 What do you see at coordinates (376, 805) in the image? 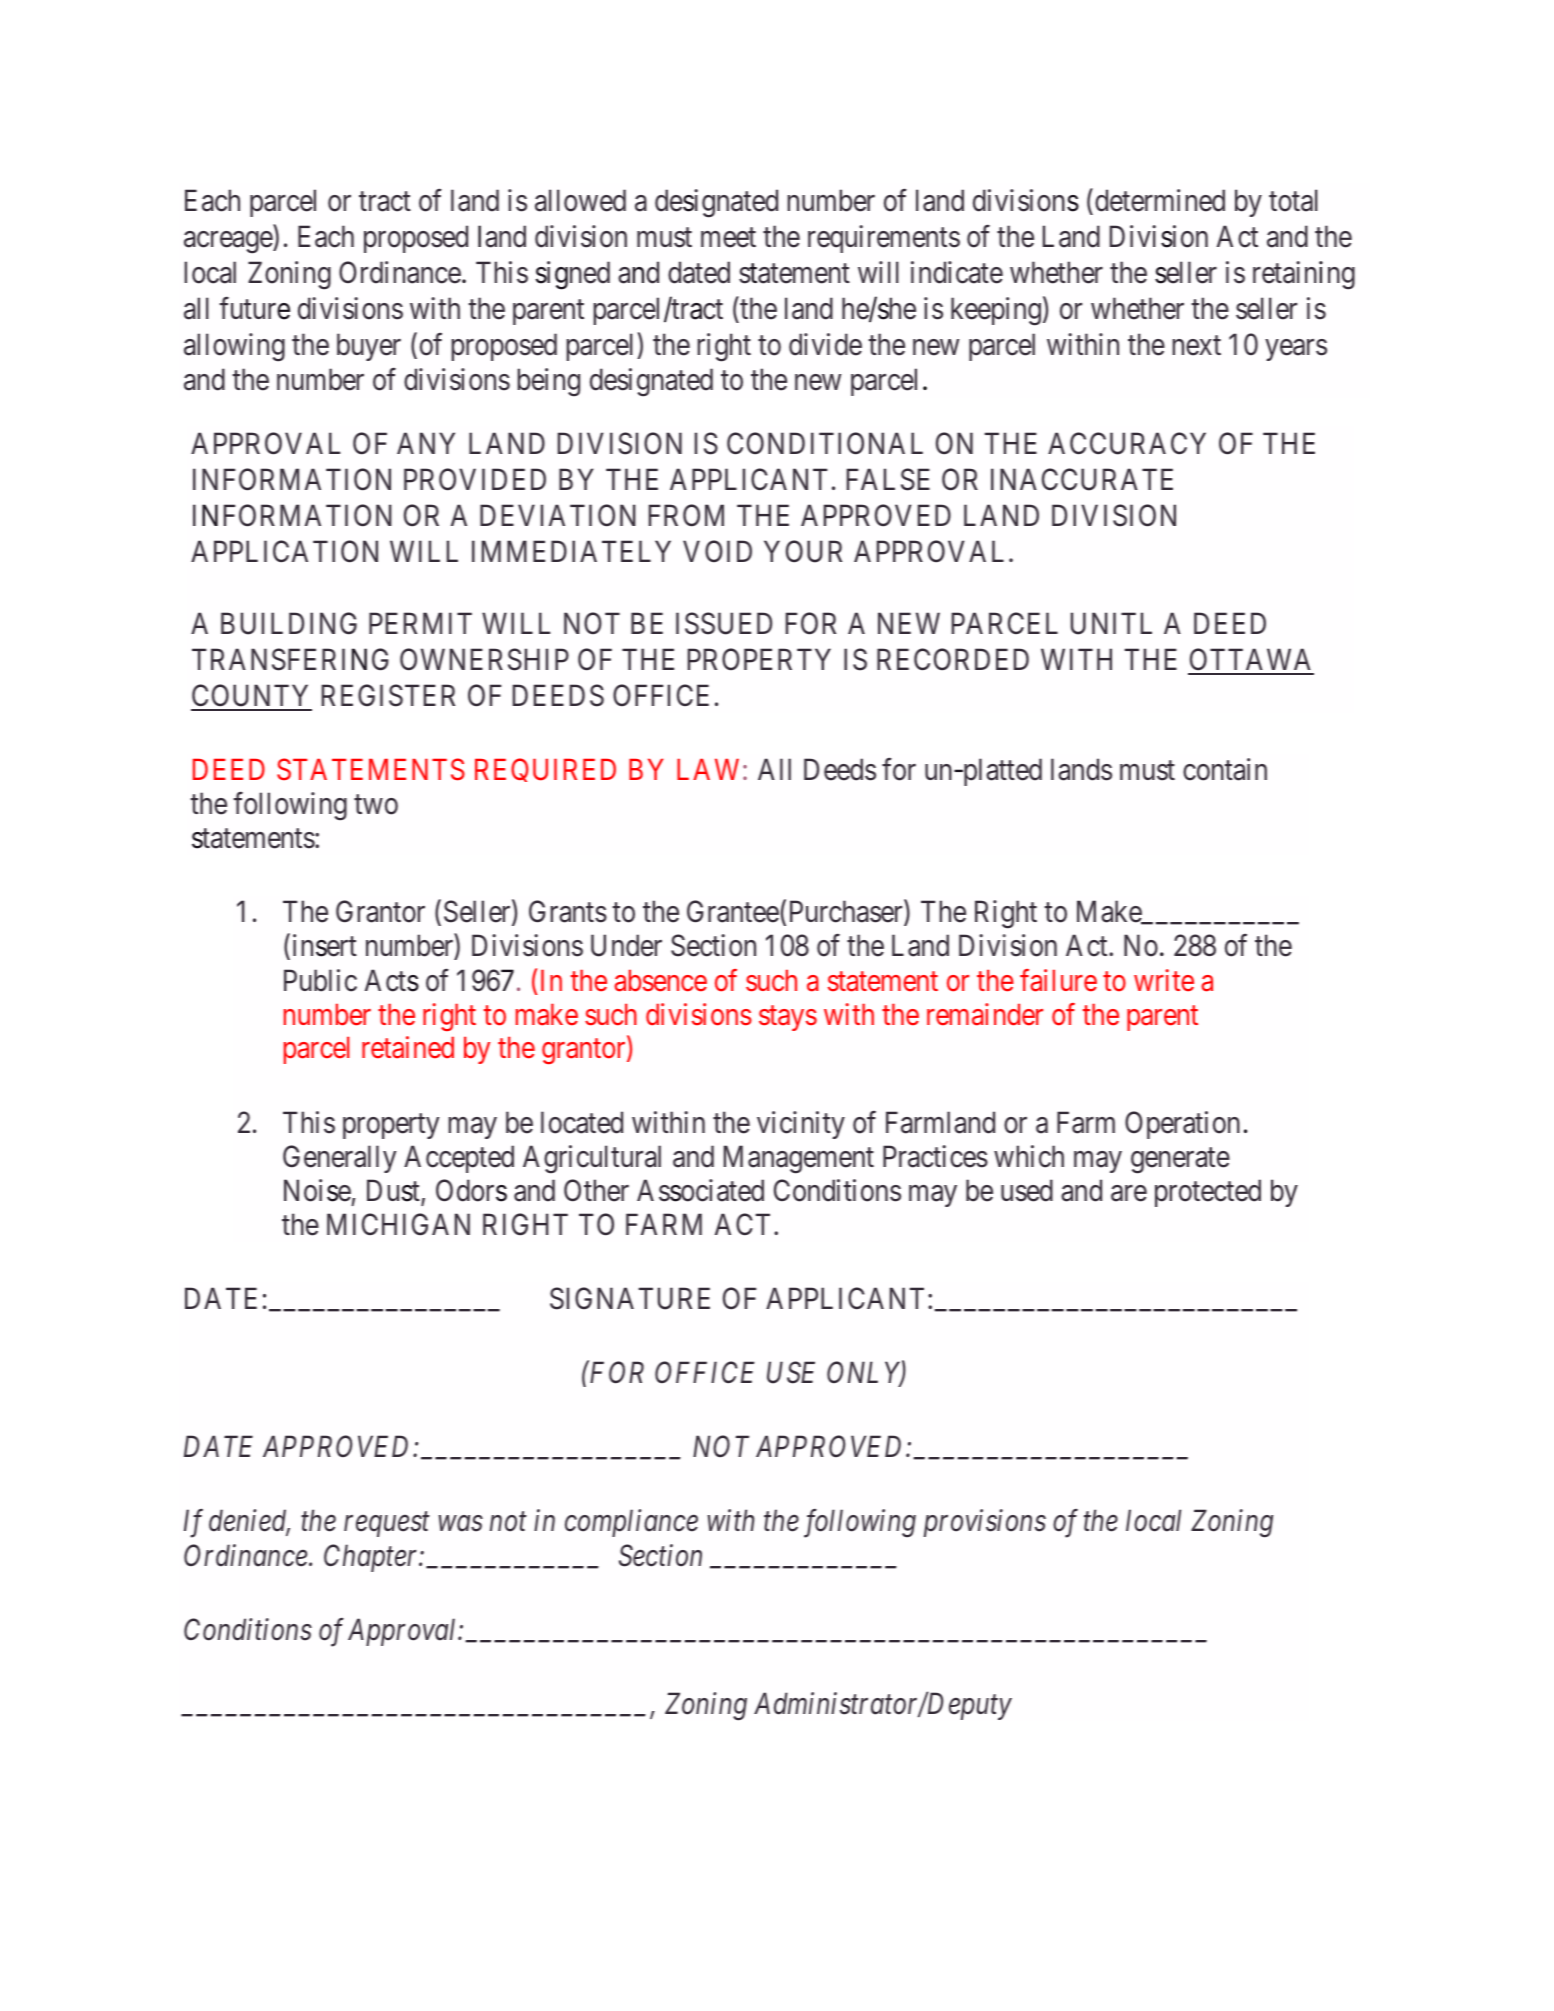
I see `two` at bounding box center [376, 805].
